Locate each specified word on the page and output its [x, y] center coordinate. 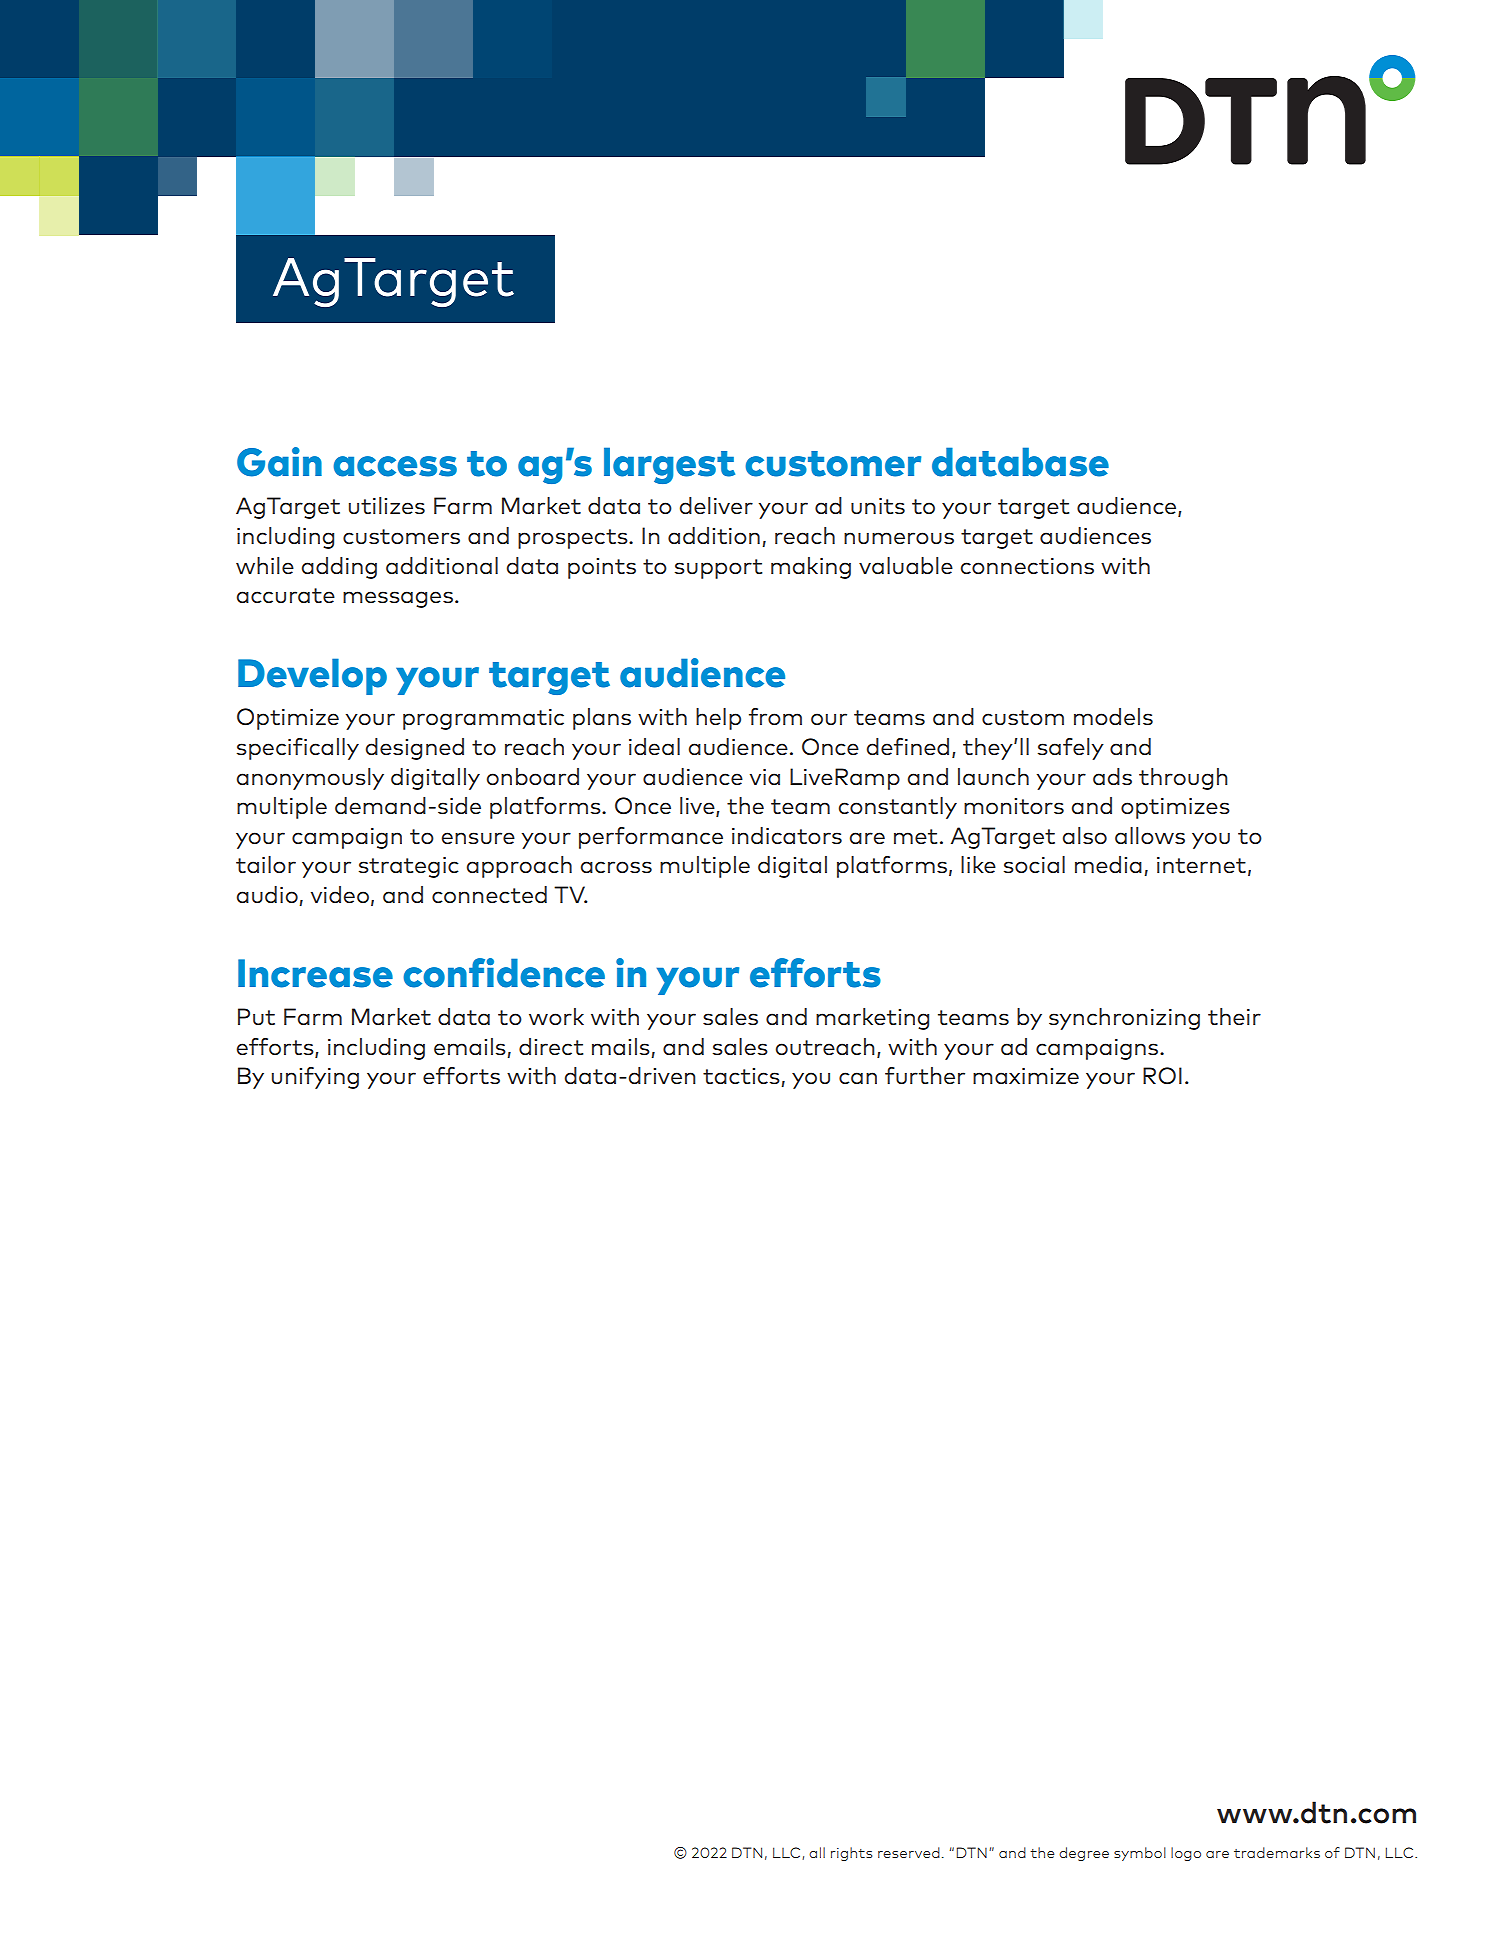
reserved [909, 1852]
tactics [742, 1077]
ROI [1162, 1076]
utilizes [387, 506]
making [811, 568]
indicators [787, 836]
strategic [409, 867]
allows [1150, 836]
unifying [315, 1078]
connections [1027, 566]
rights [851, 1854]
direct [551, 1046]
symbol [1140, 1854]
